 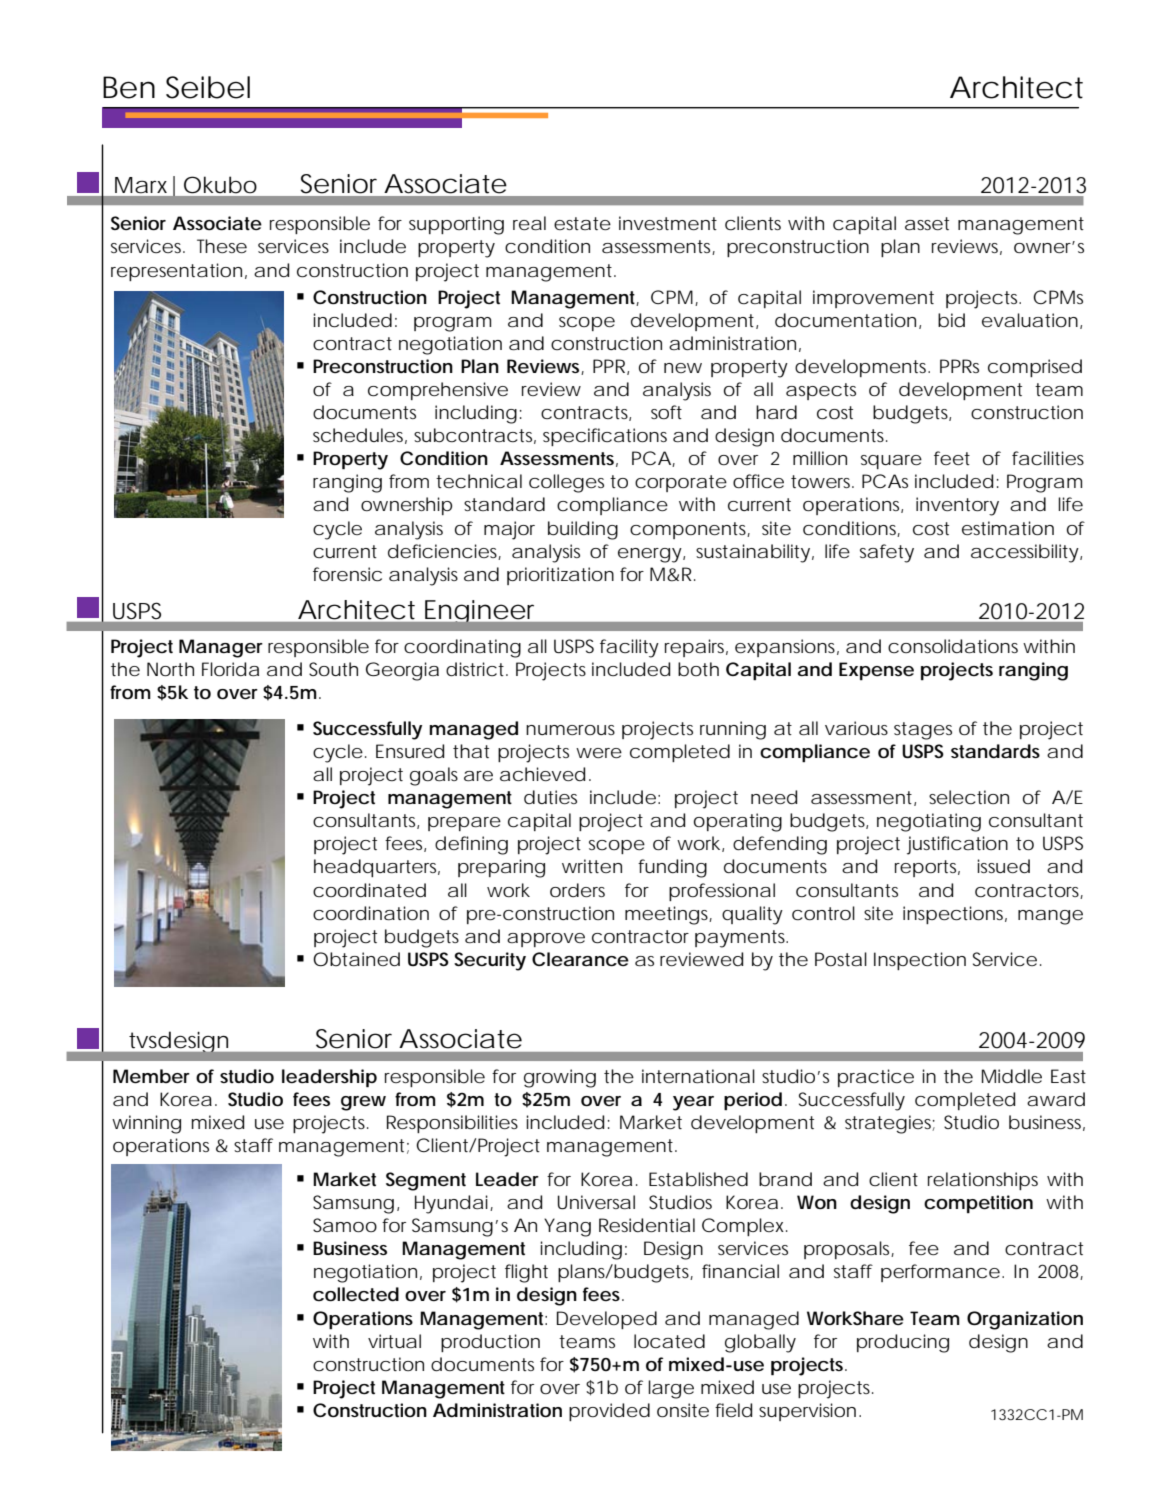 I want to click on schedules, so click(x=360, y=436).
